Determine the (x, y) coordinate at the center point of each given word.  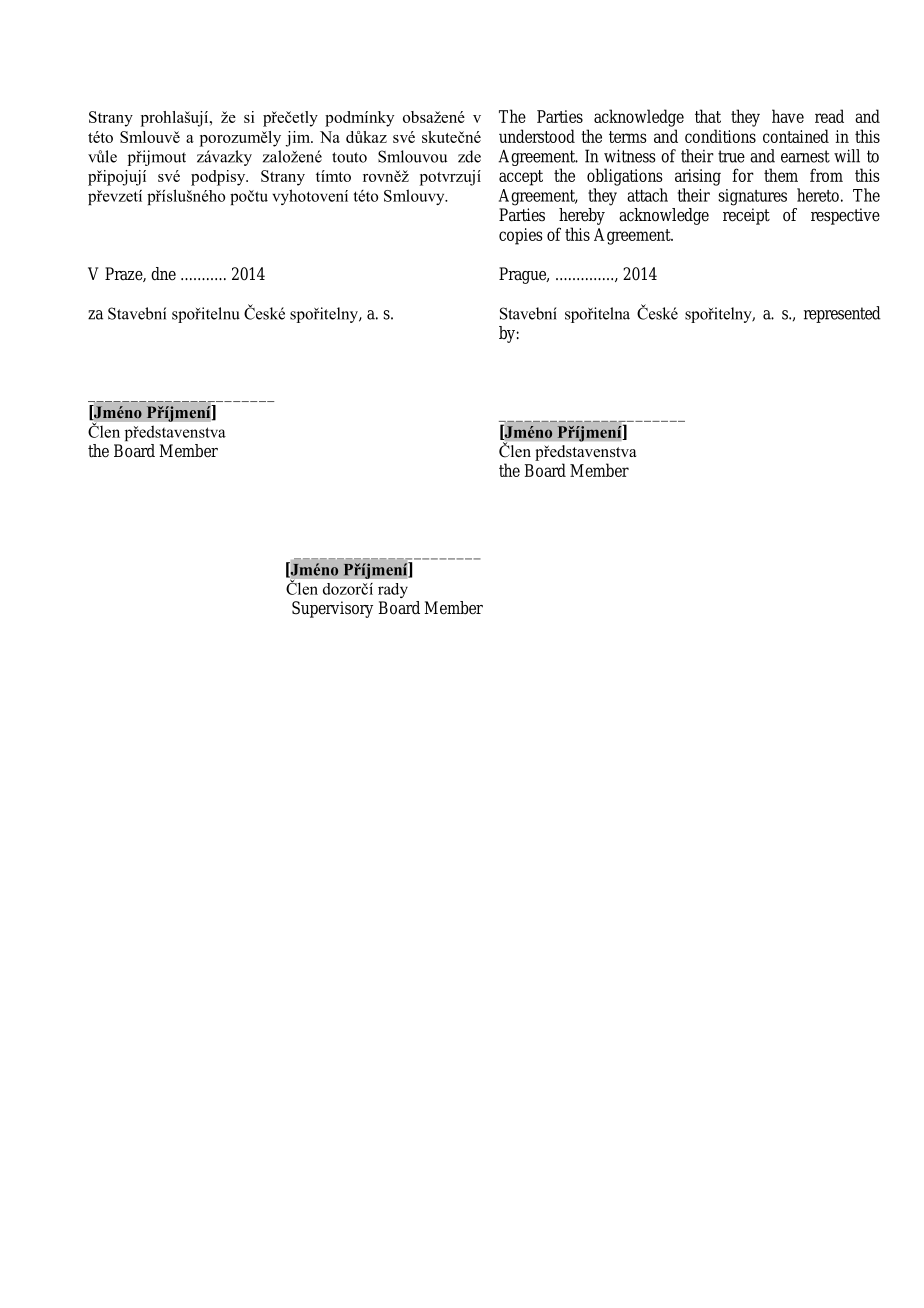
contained (796, 136)
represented (842, 314)
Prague (524, 275)
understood (537, 136)
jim (298, 139)
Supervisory (332, 609)
